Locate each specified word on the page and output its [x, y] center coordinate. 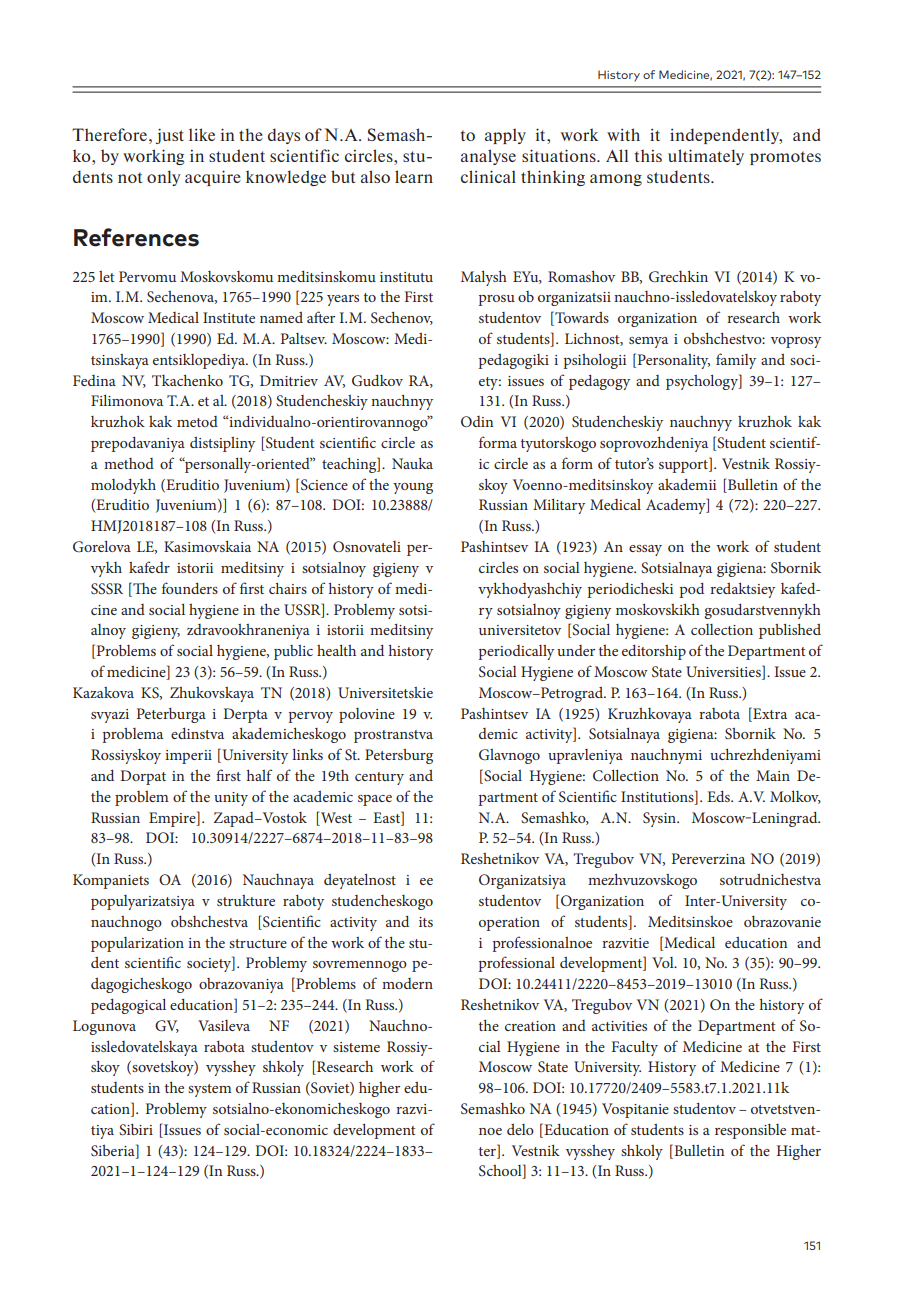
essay [645, 550]
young [413, 488]
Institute [229, 317]
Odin [477, 421]
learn [414, 176]
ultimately [706, 157]
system [210, 1090]
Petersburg [399, 756]
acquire [213, 178]
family [736, 361]
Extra [769, 713]
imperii [188, 757]
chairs [288, 588]
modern [407, 983]
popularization [137, 944]
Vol [664, 962]
